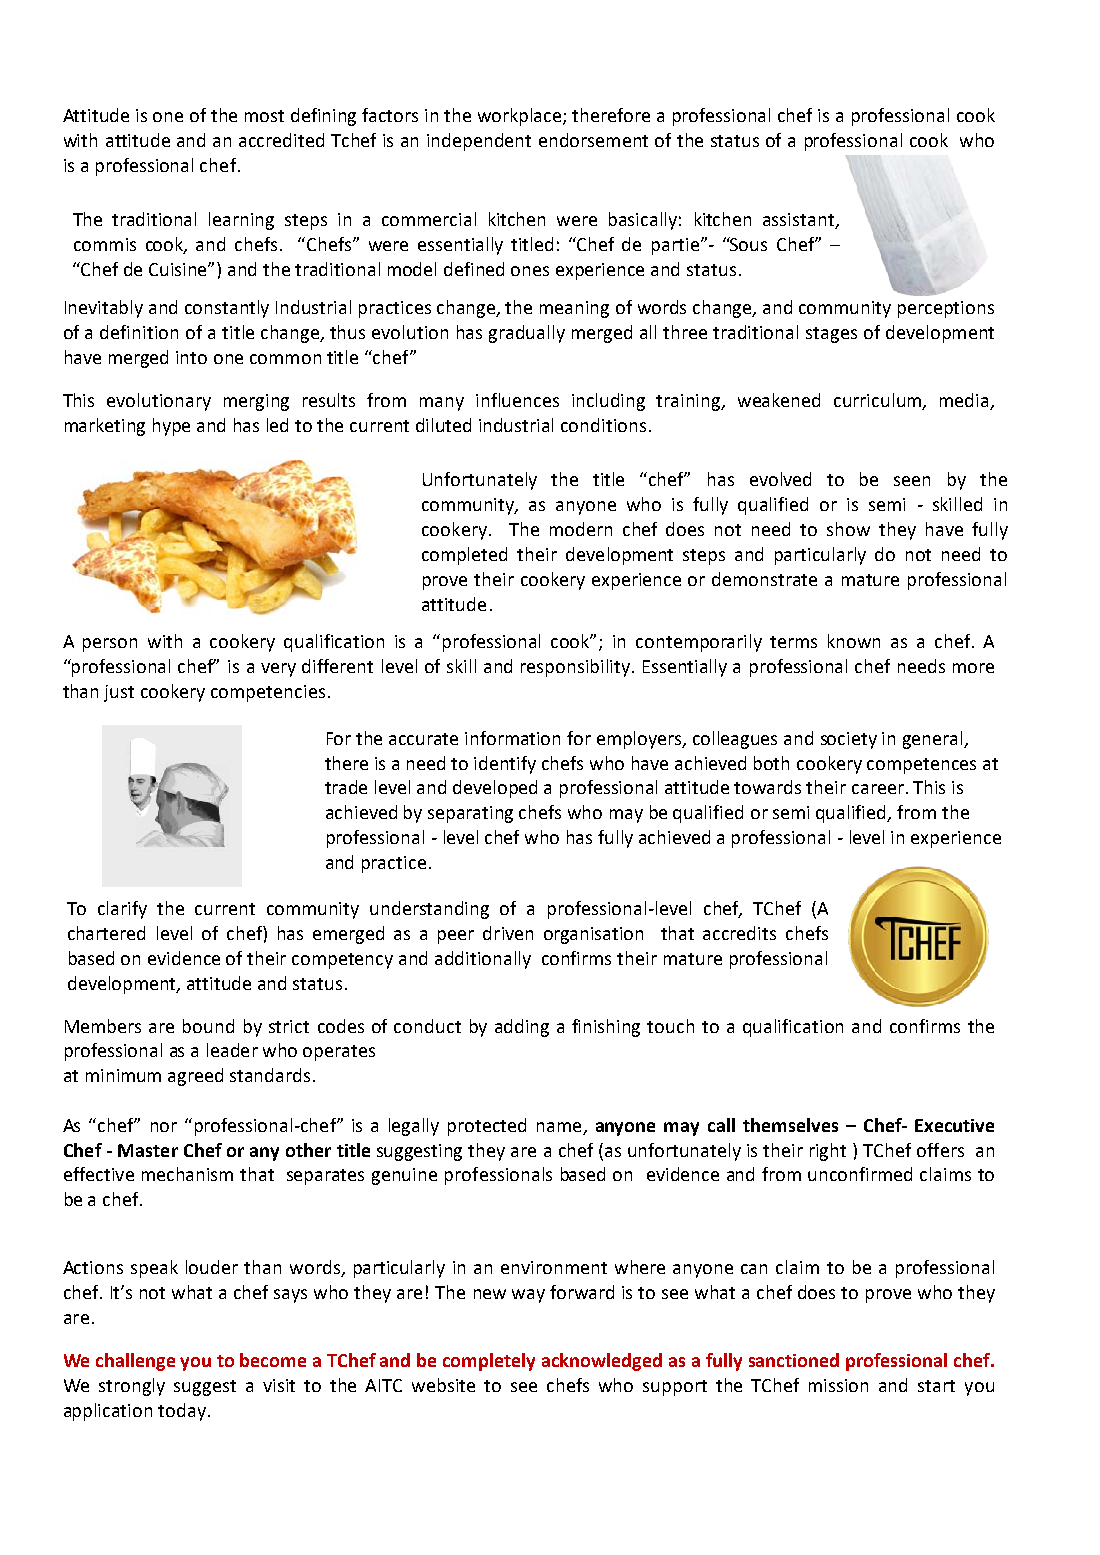  I want to click on seen, so click(912, 481).
